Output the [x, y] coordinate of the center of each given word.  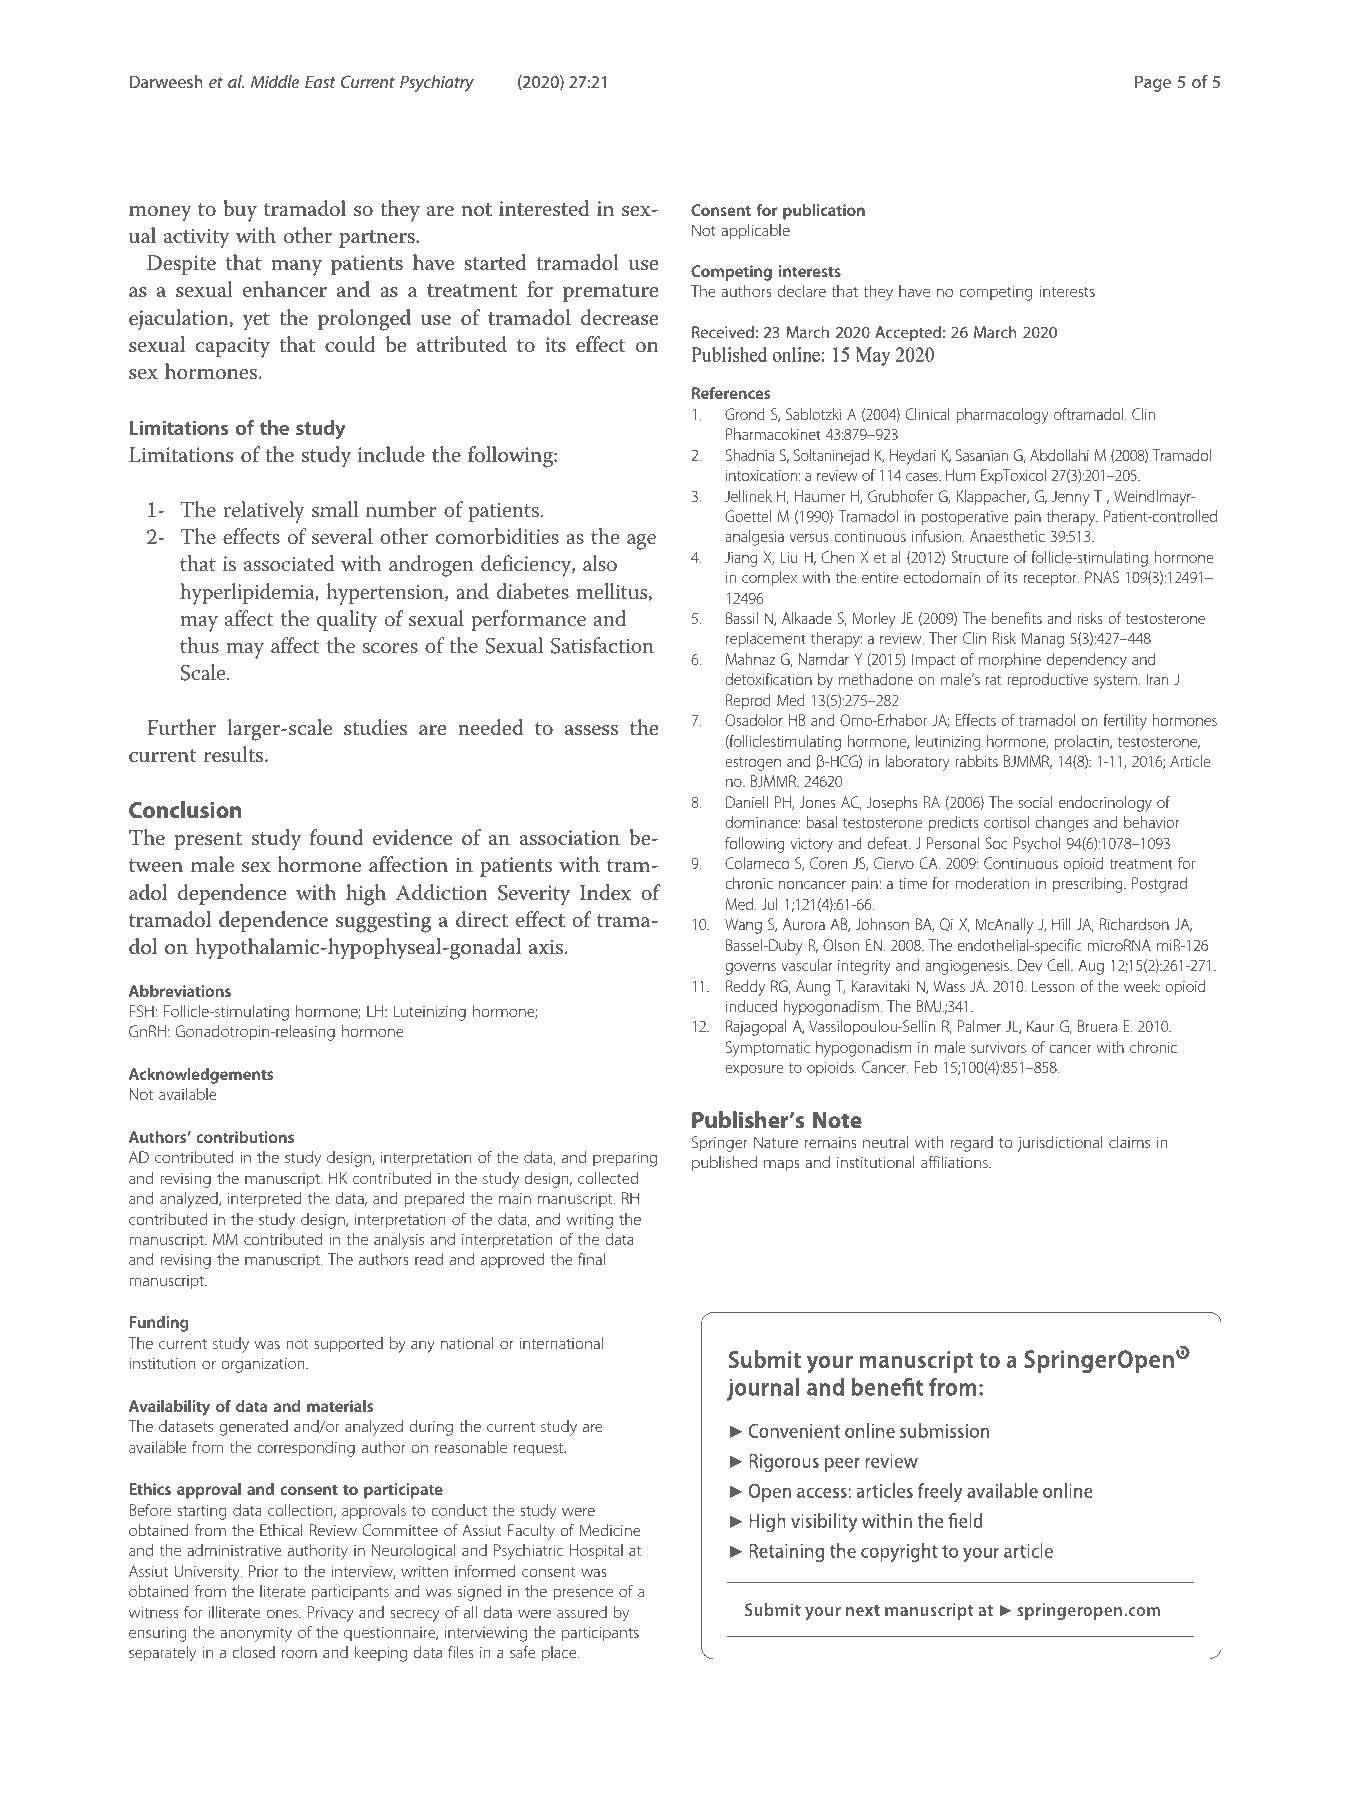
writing [590, 1221]
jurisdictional [1059, 1144]
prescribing [1089, 885]
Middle [275, 81]
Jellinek [748, 496]
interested [544, 208]
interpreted [264, 1200]
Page [1153, 83]
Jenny [1070, 498]
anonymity [256, 1634]
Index [605, 892]
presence [583, 1594]
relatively [264, 512]
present [208, 841]
